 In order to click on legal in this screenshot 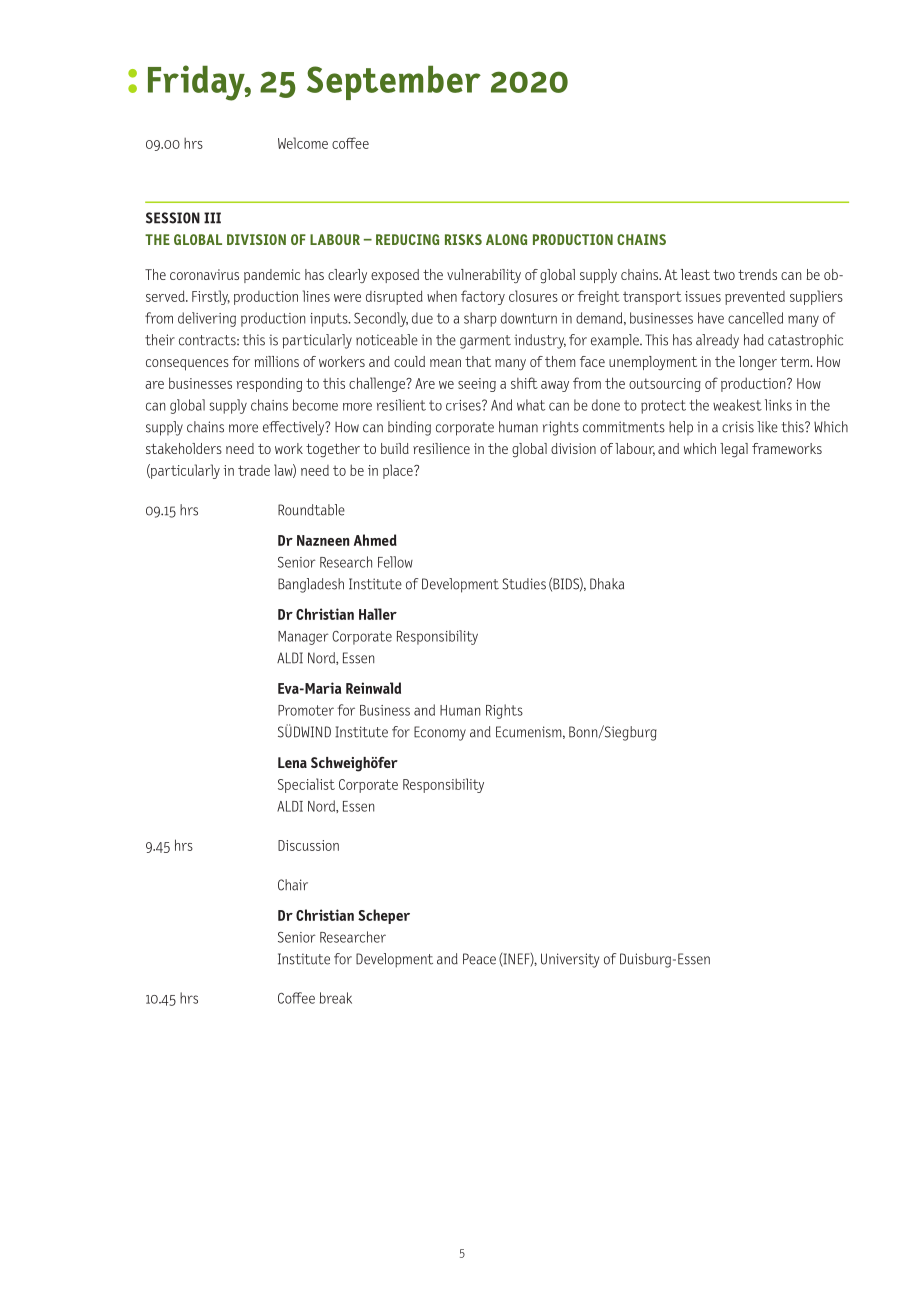, I will do `click(734, 450)`.
